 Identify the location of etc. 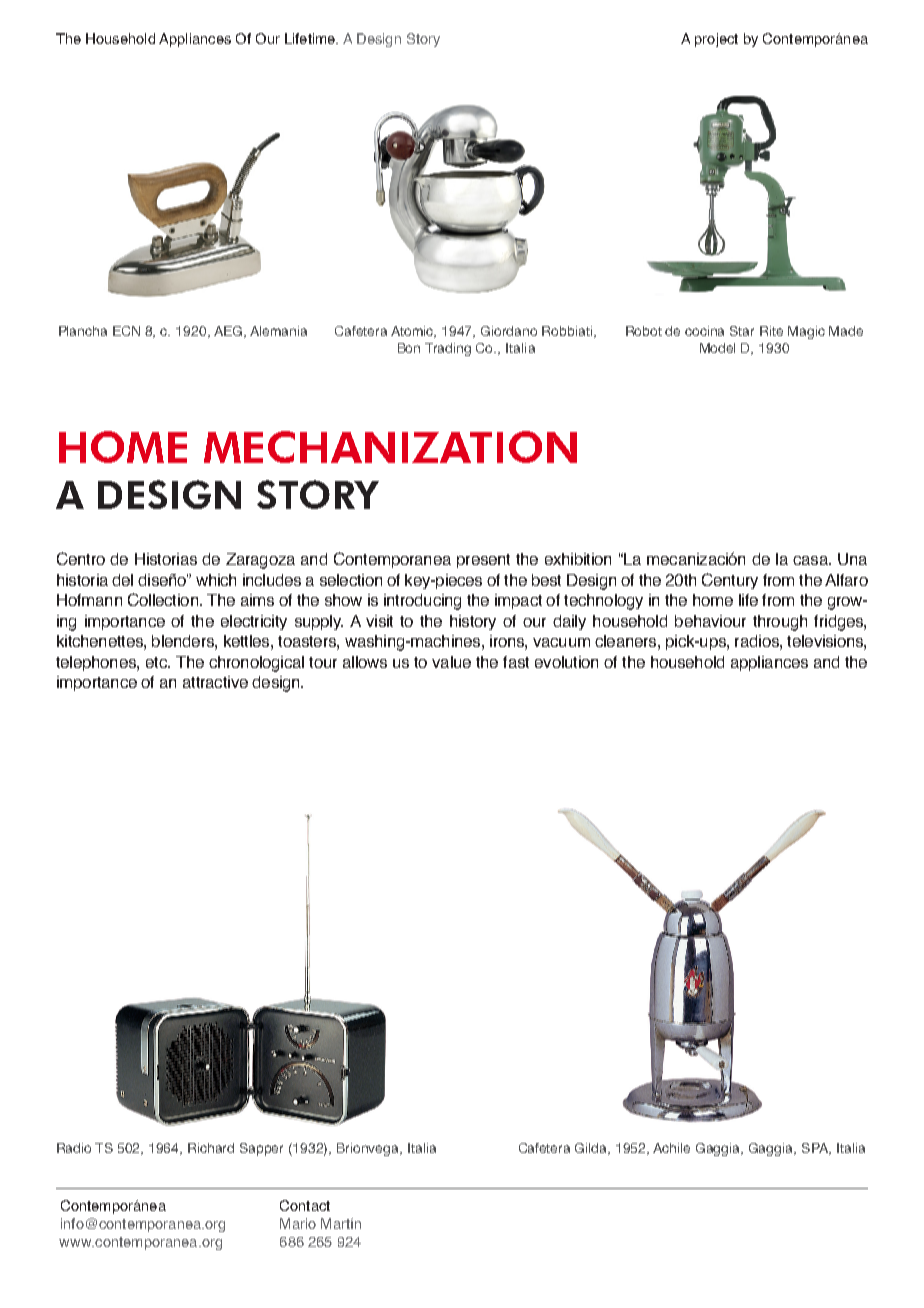
(157, 662).
